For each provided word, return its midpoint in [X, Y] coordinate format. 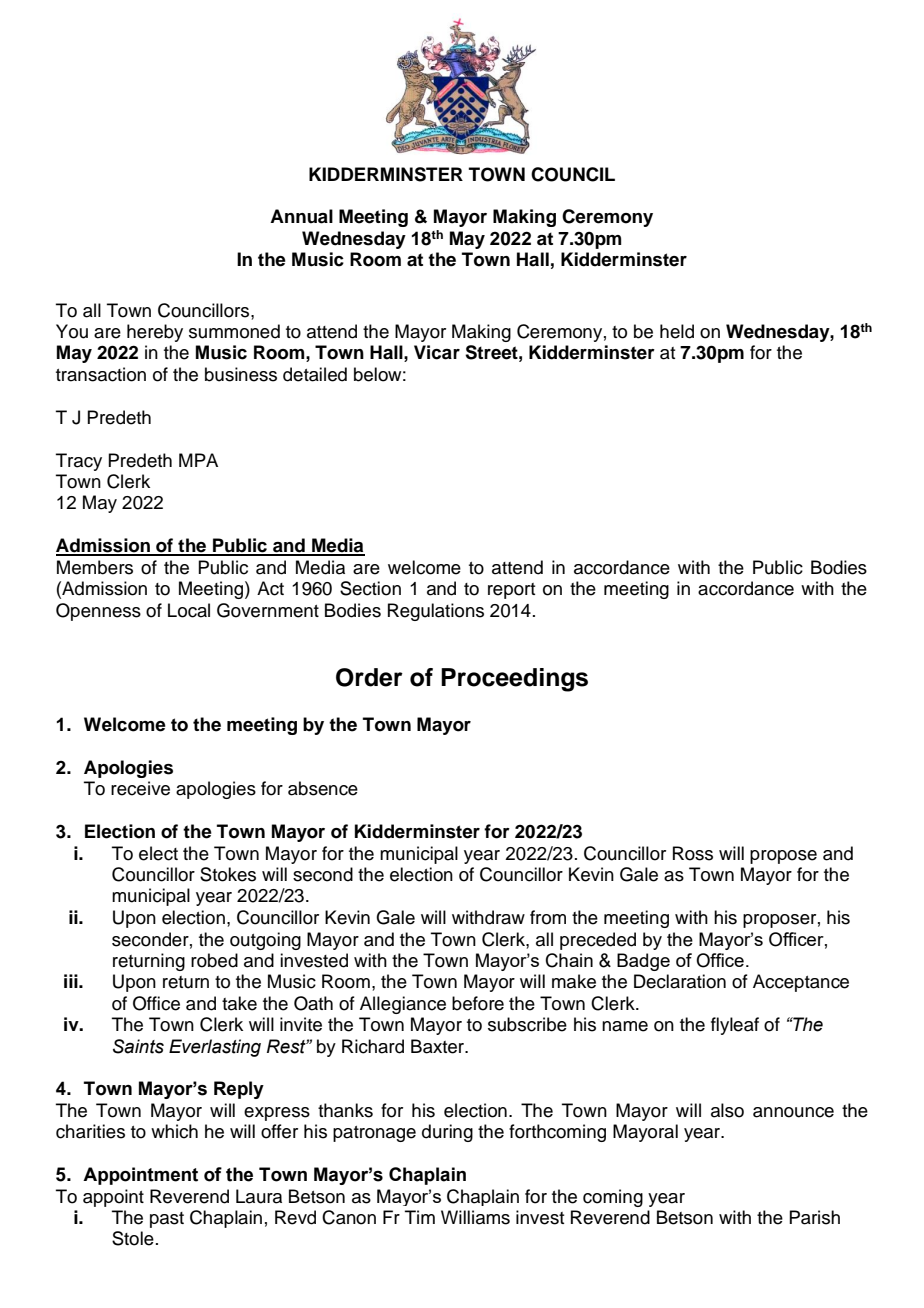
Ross [693, 853]
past [167, 1220]
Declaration [680, 981]
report [511, 591]
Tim [420, 1217]
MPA [198, 460]
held [677, 331]
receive [140, 788]
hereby [155, 333]
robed [214, 960]
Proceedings [514, 680]
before [478, 1003]
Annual [301, 216]
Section [370, 588]
